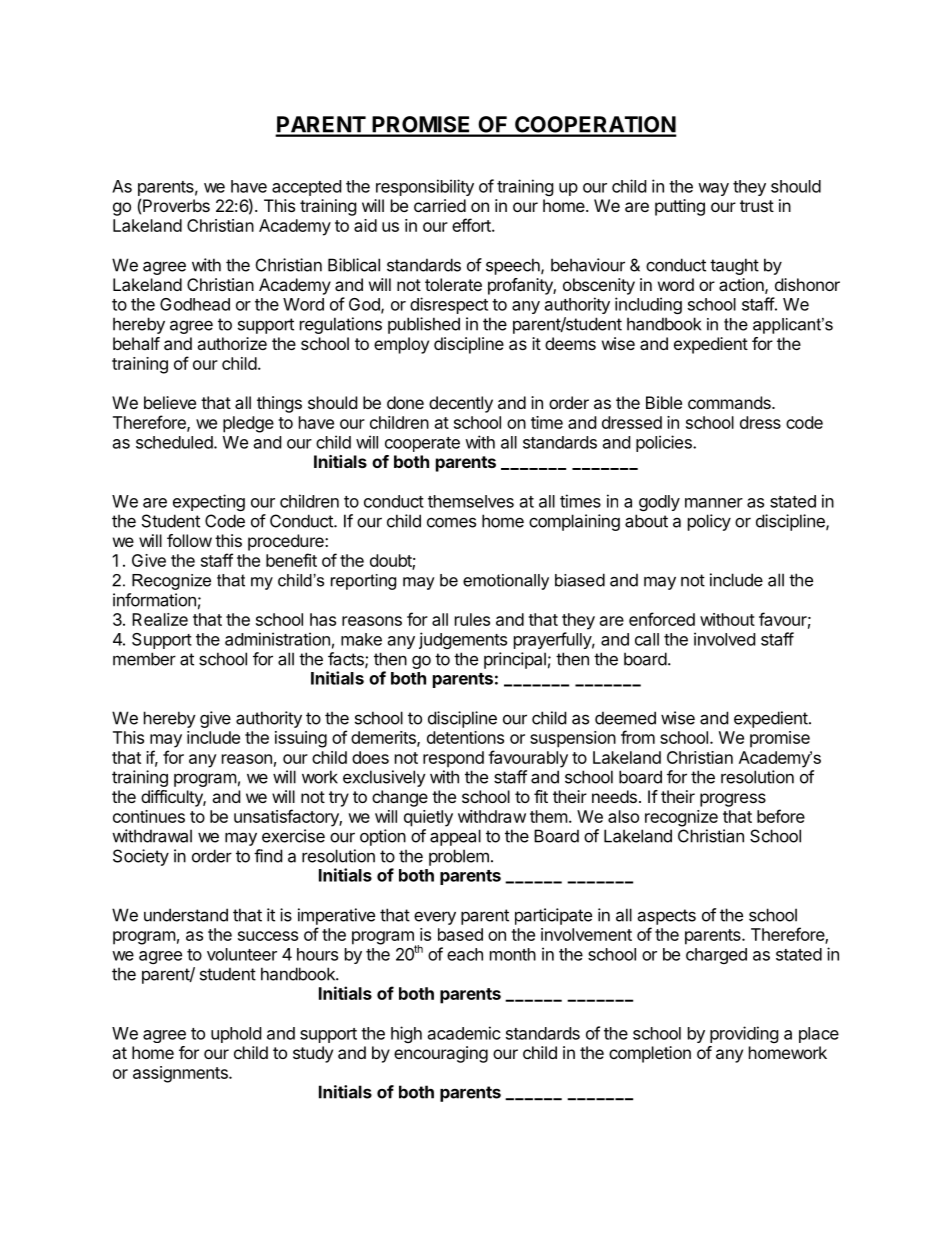 Image resolution: width=952 pixels, height=1233 pixels. Describe the element at coordinates (781, 816) in the screenshot. I see `before` at that location.
